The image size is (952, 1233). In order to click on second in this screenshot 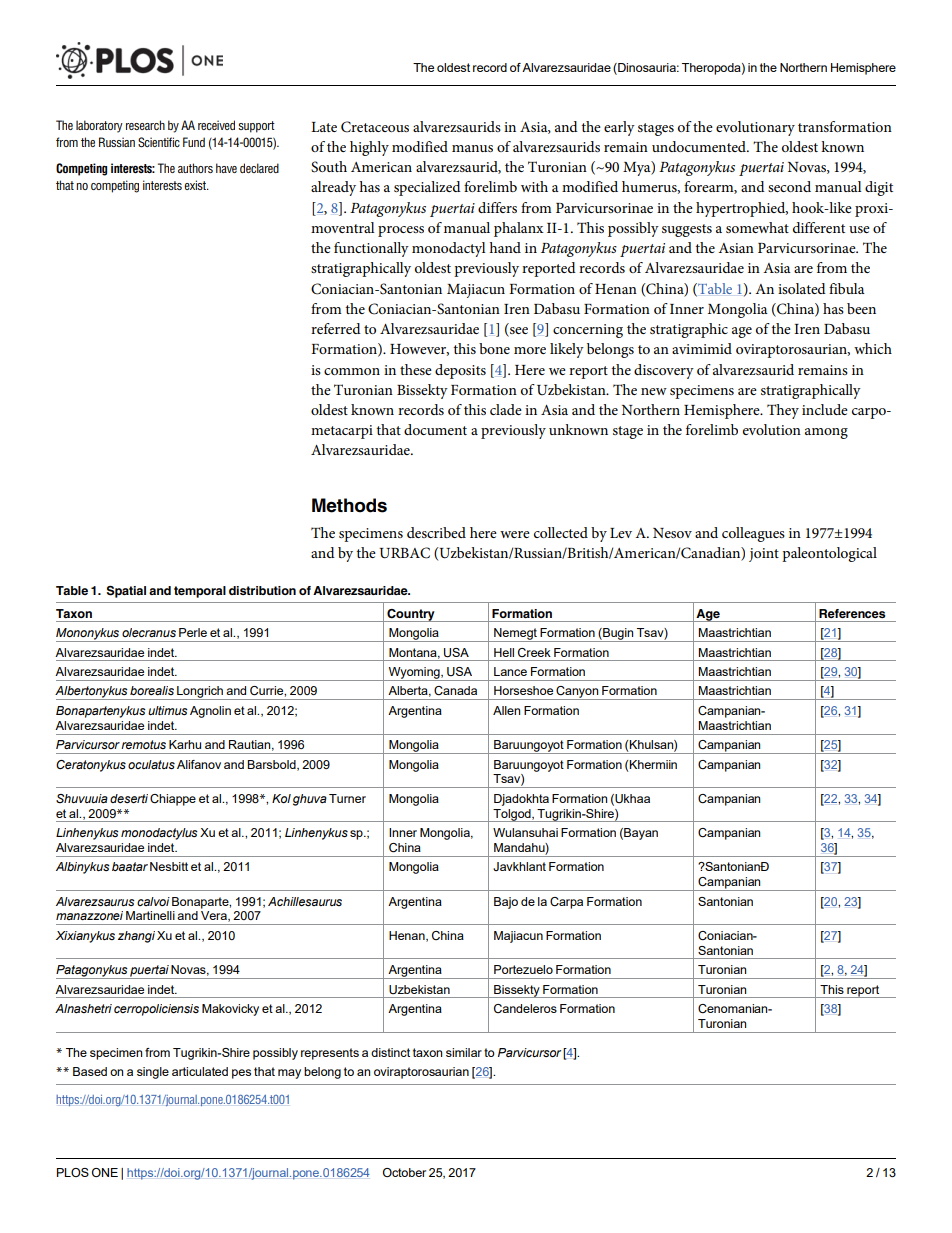, I will do `click(789, 186)`.
